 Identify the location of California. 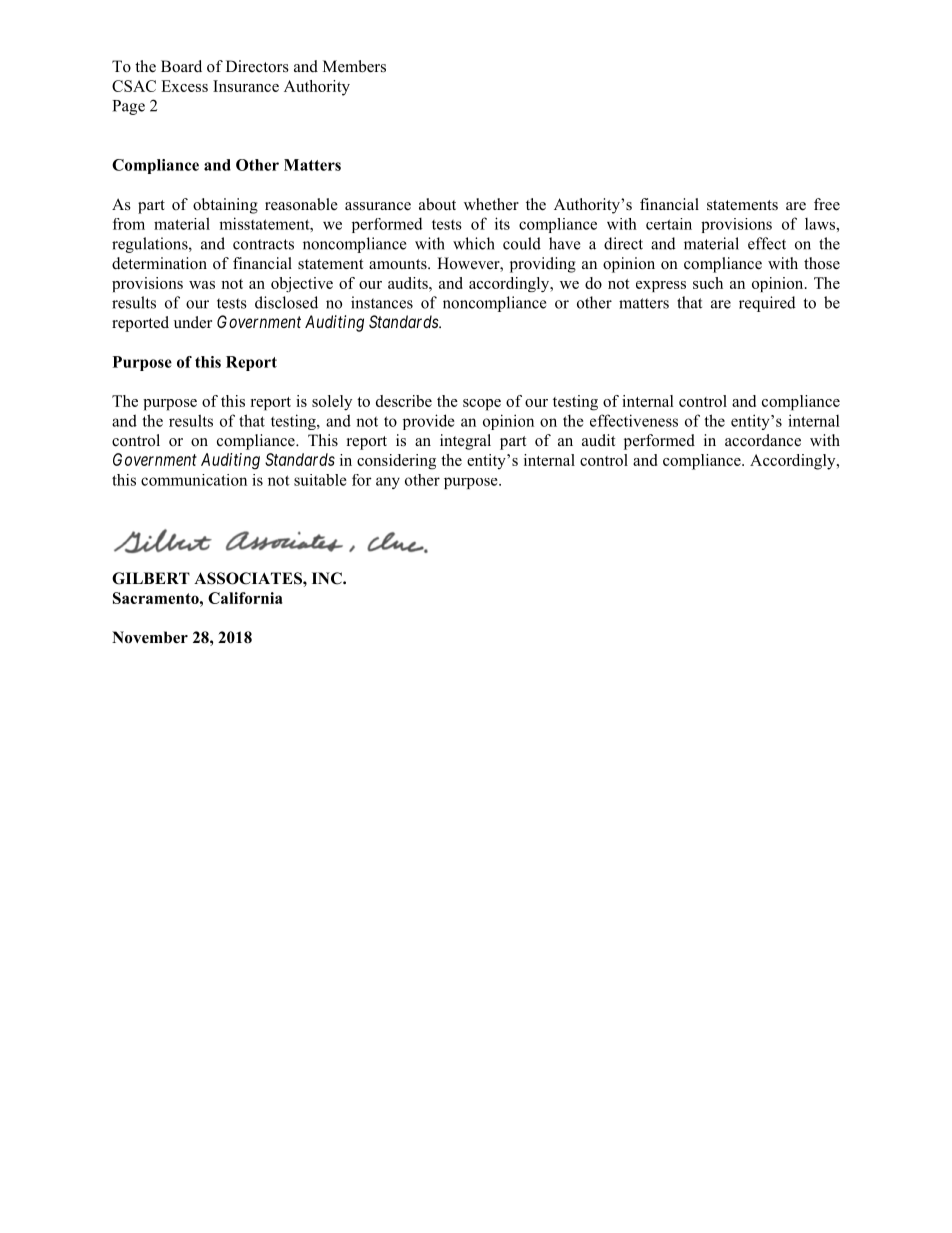
(245, 598).
